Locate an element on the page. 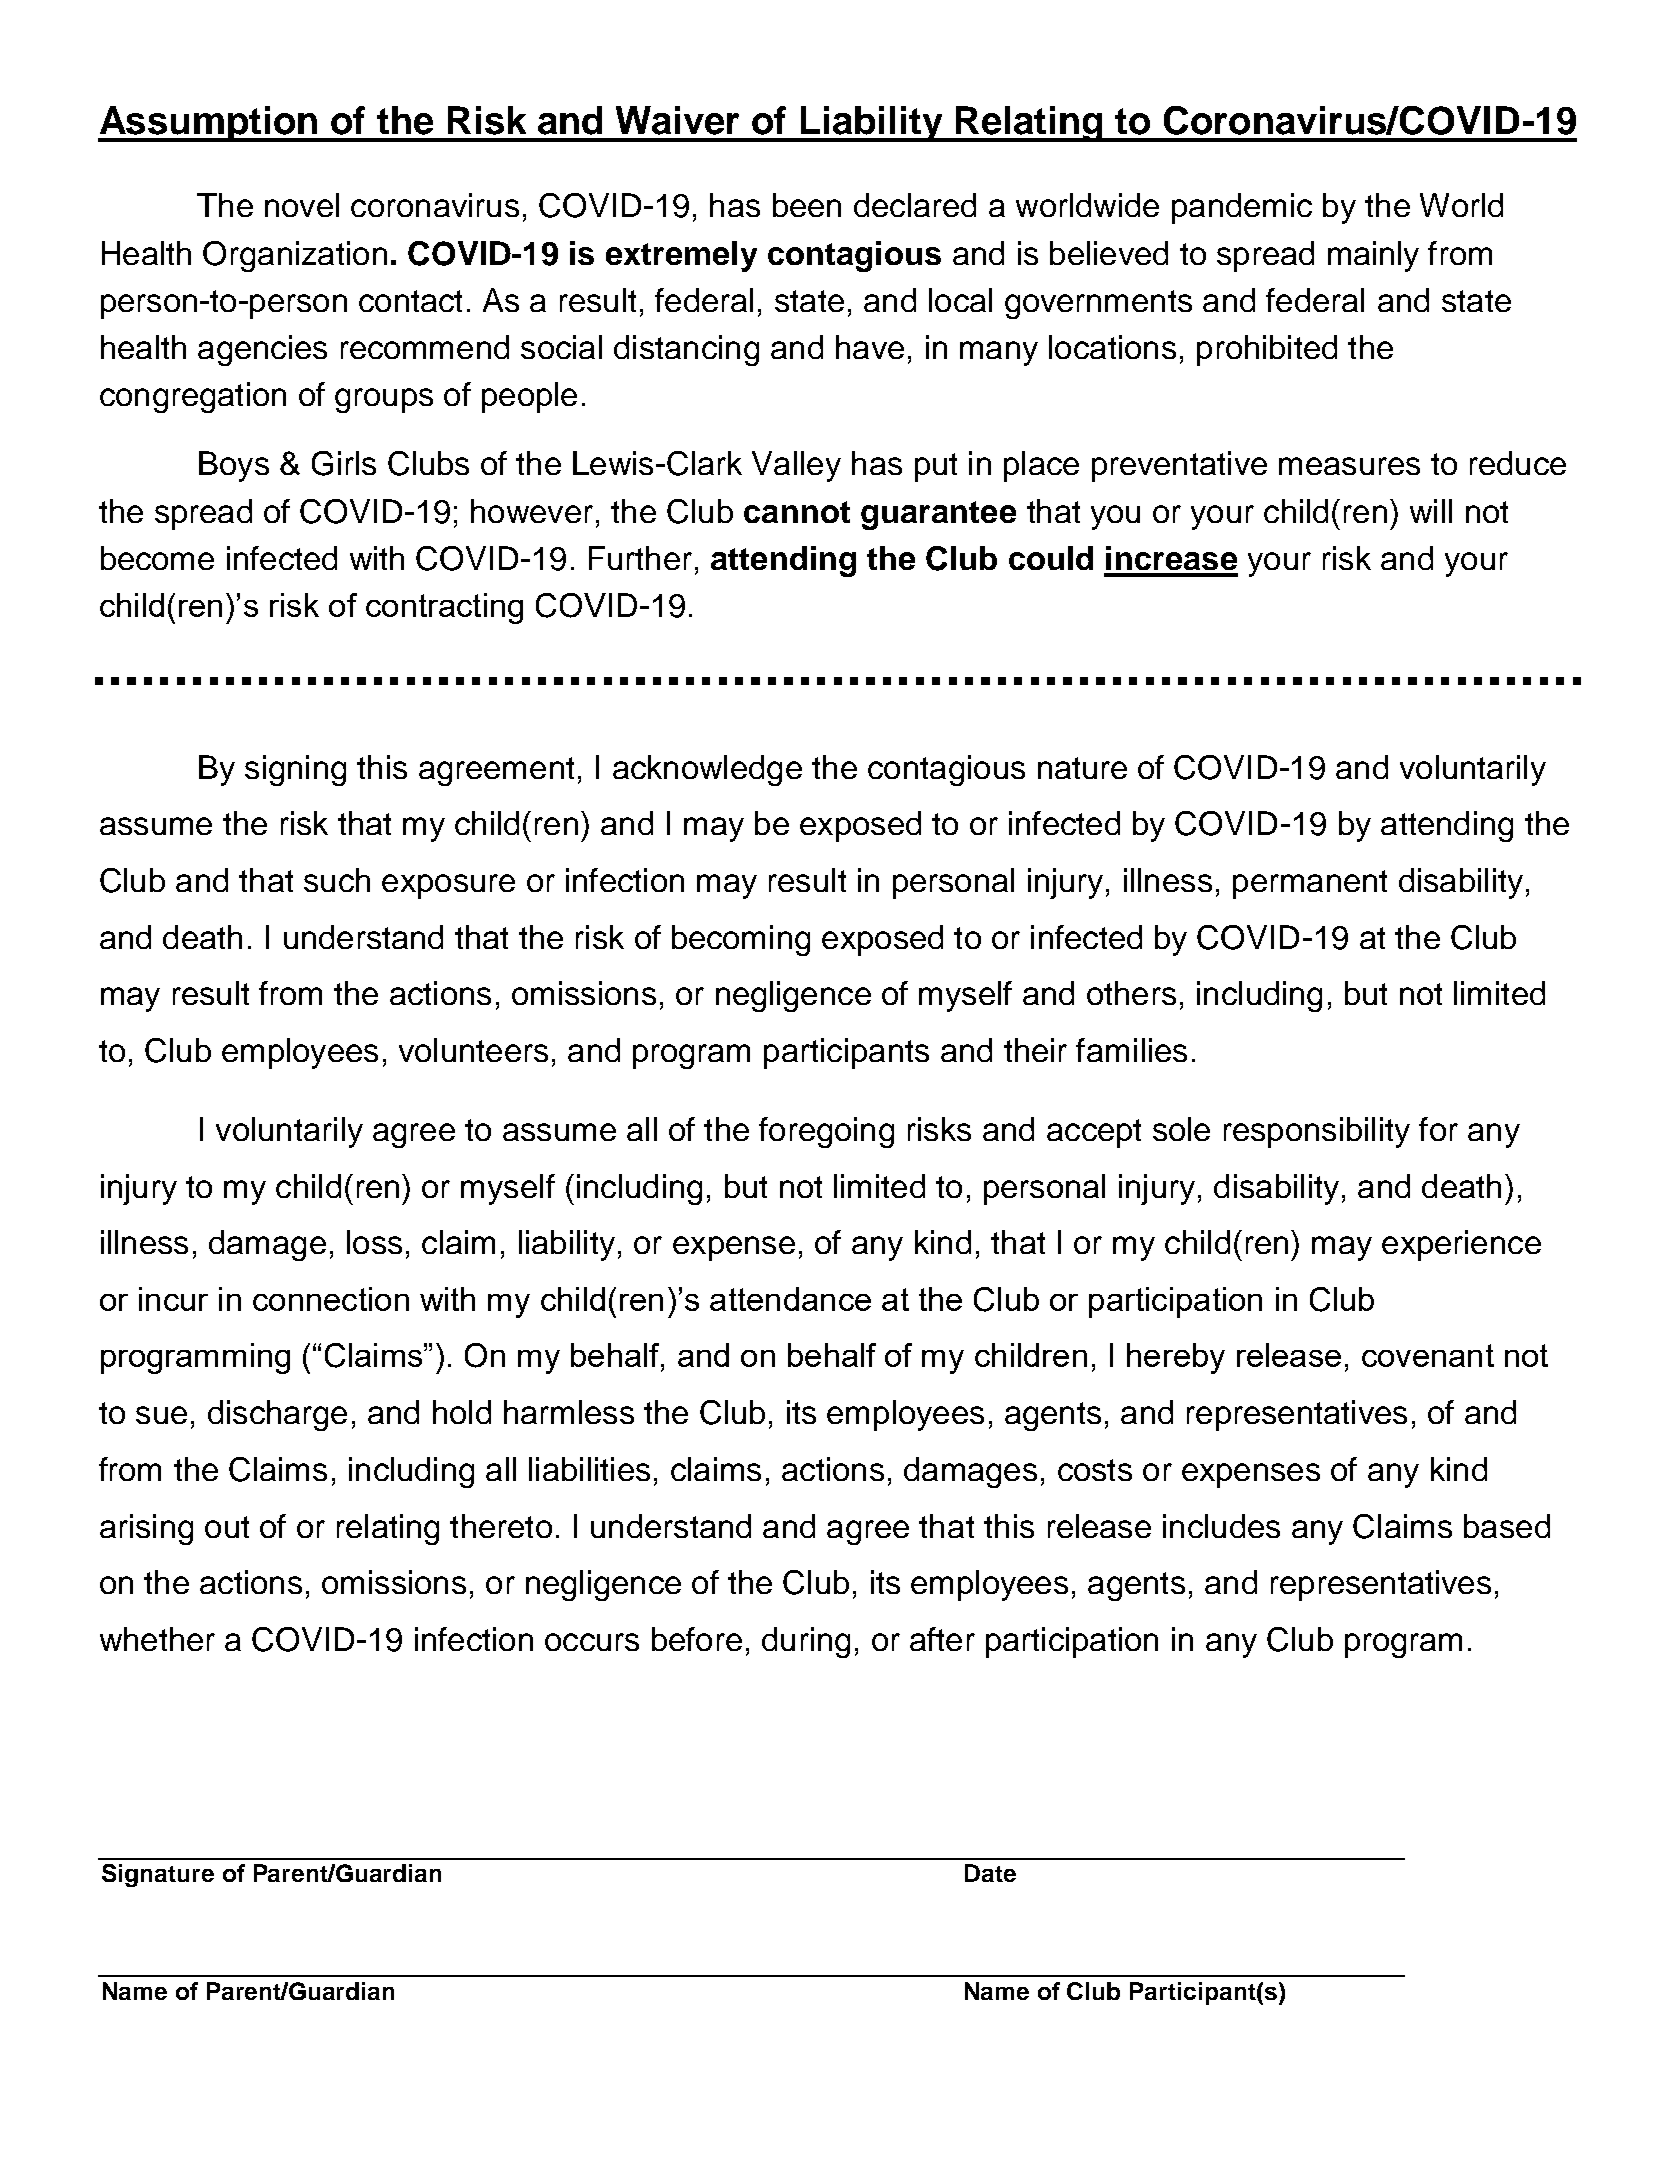 The height and width of the page is (2168, 1675). volunteers is located at coordinates (473, 1050).
